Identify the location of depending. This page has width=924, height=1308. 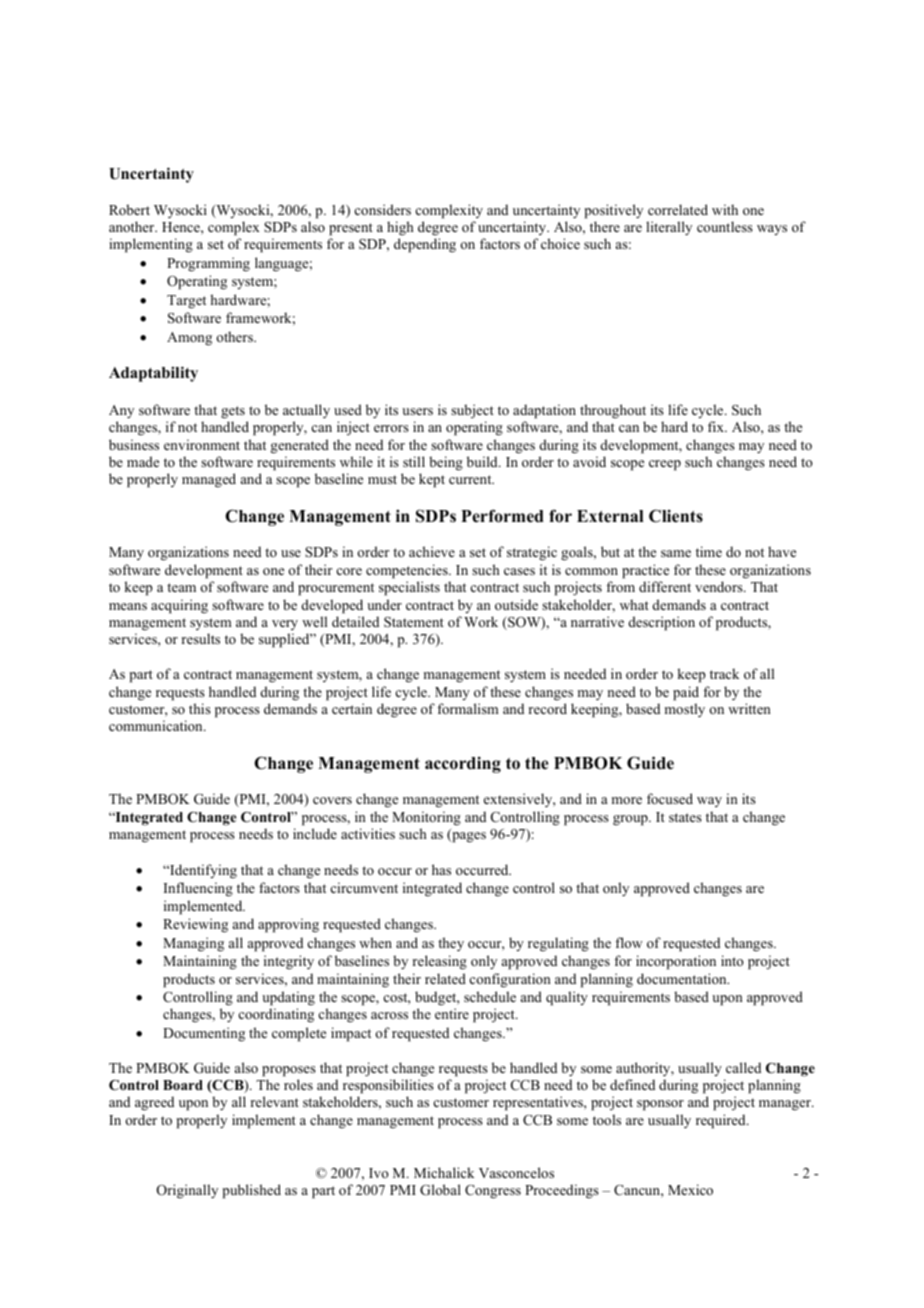
(425, 245).
